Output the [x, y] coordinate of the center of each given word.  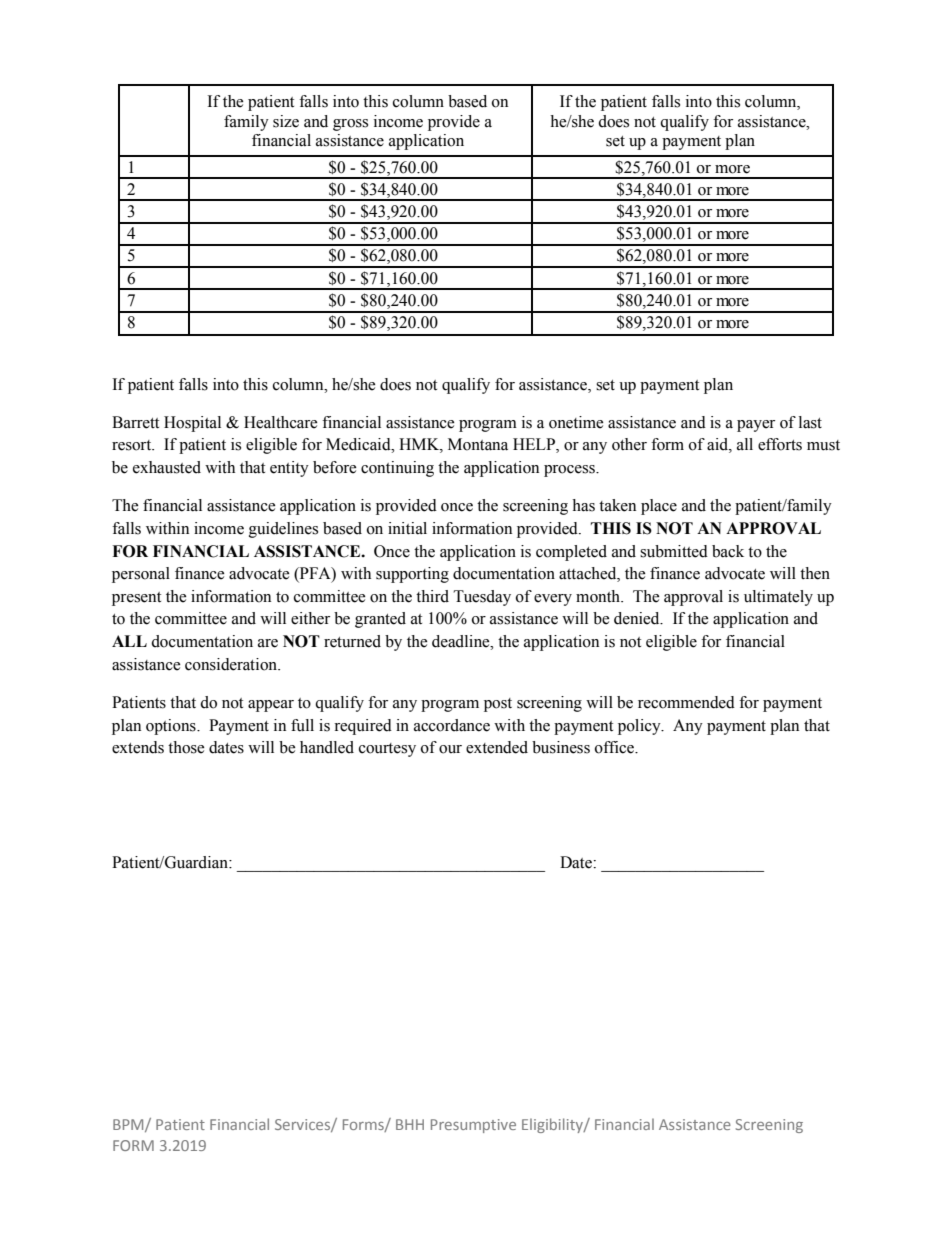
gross [350, 125]
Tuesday [482, 598]
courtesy [387, 750]
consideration [232, 664]
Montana [478, 444]
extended [497, 747]
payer [756, 426]
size [286, 121]
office [615, 747]
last [810, 422]
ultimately [778, 598]
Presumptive [473, 1126]
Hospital [192, 424]
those [186, 747]
